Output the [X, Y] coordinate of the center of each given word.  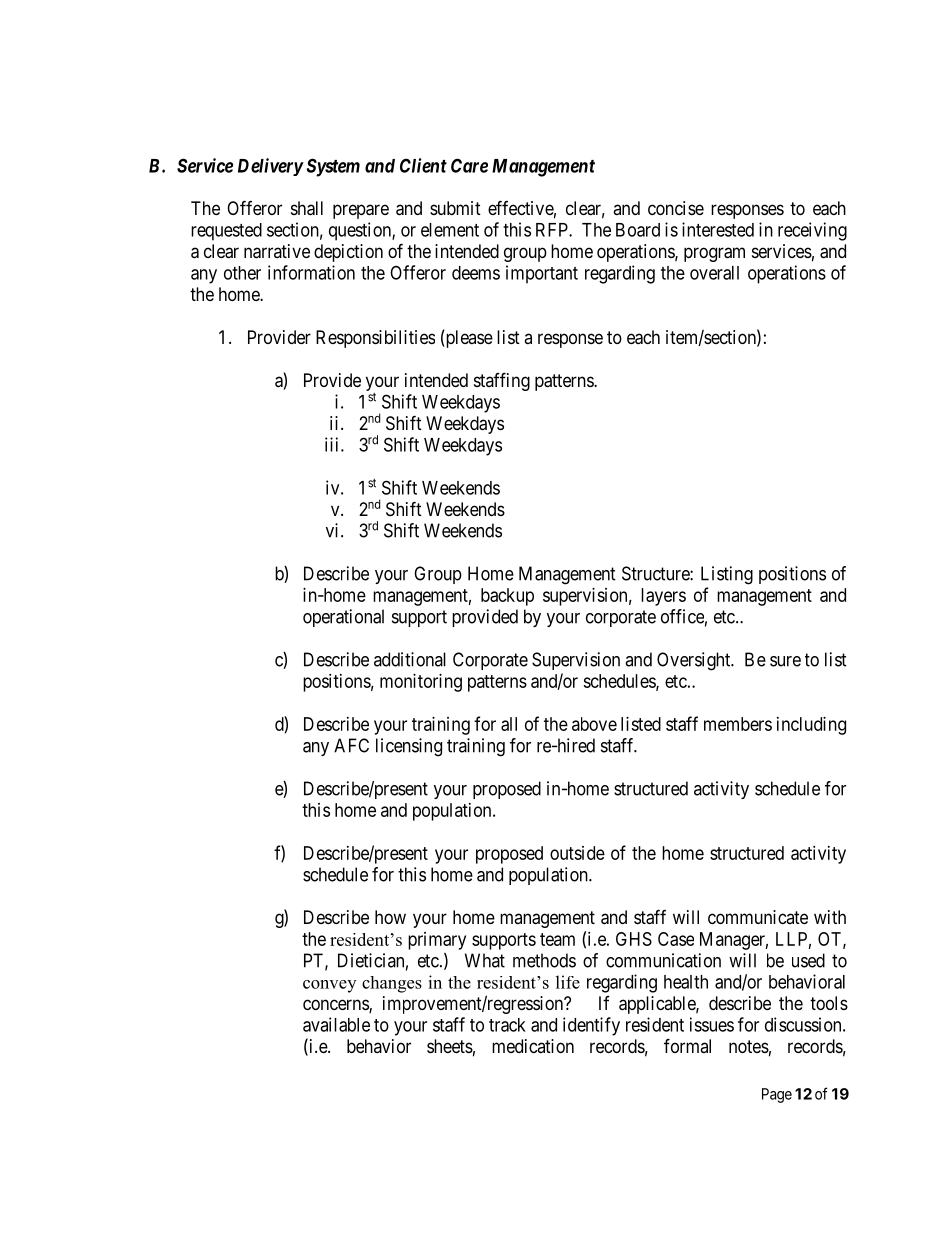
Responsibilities [375, 339]
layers [663, 597]
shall [307, 208]
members [738, 724]
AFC [351, 745]
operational [343, 618]
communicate [758, 917]
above [594, 724]
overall [714, 273]
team [557, 939]
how [390, 917]
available [336, 1024]
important [542, 274]
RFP [553, 230]
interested [718, 229]
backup [507, 597]
